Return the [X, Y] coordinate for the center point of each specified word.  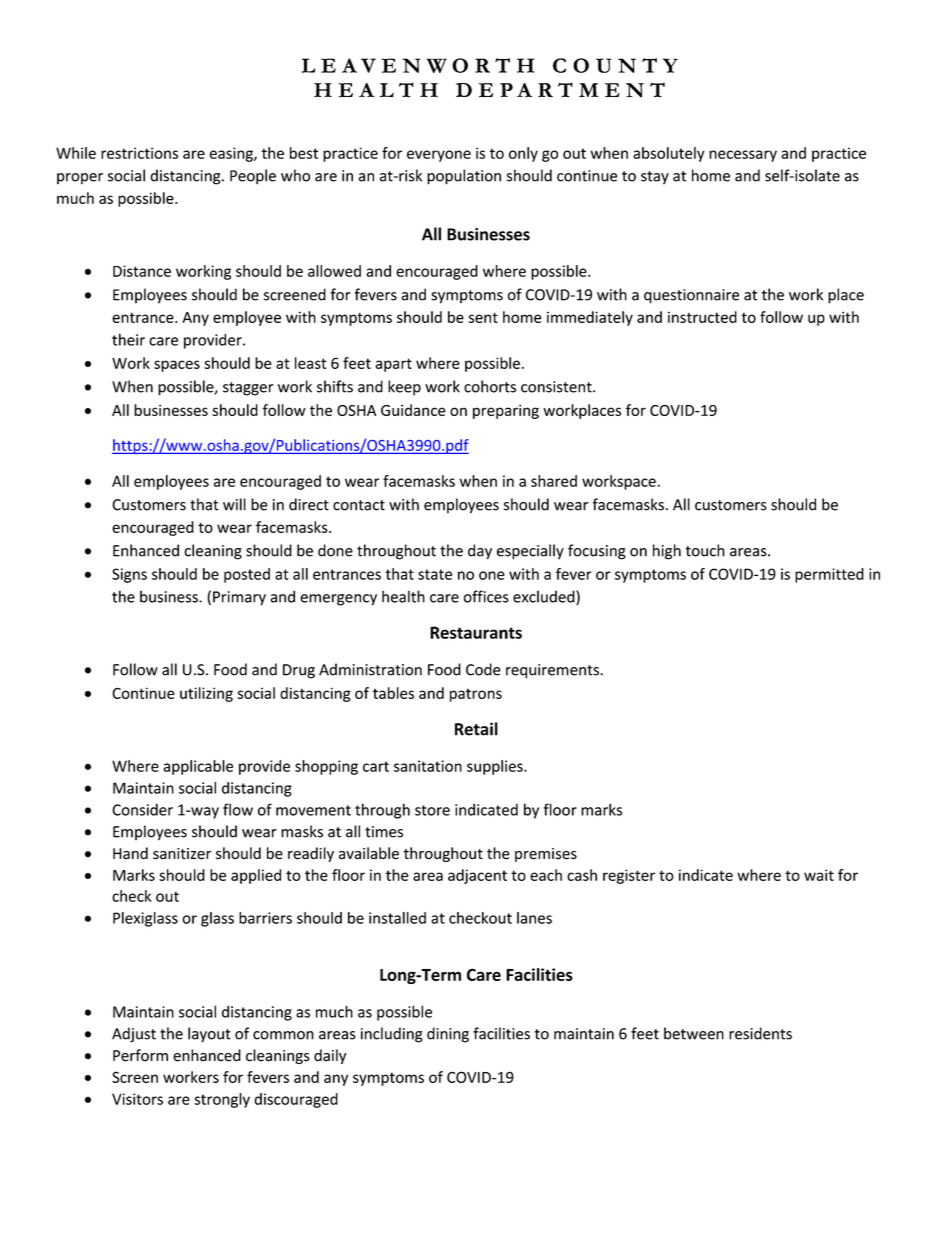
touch [705, 550]
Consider [142, 809]
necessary [743, 156]
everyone [439, 156]
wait [819, 875]
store [432, 810]
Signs [129, 575]
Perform [140, 1055]
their [128, 339]
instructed [702, 317]
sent [483, 317]
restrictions [139, 153]
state [435, 574]
